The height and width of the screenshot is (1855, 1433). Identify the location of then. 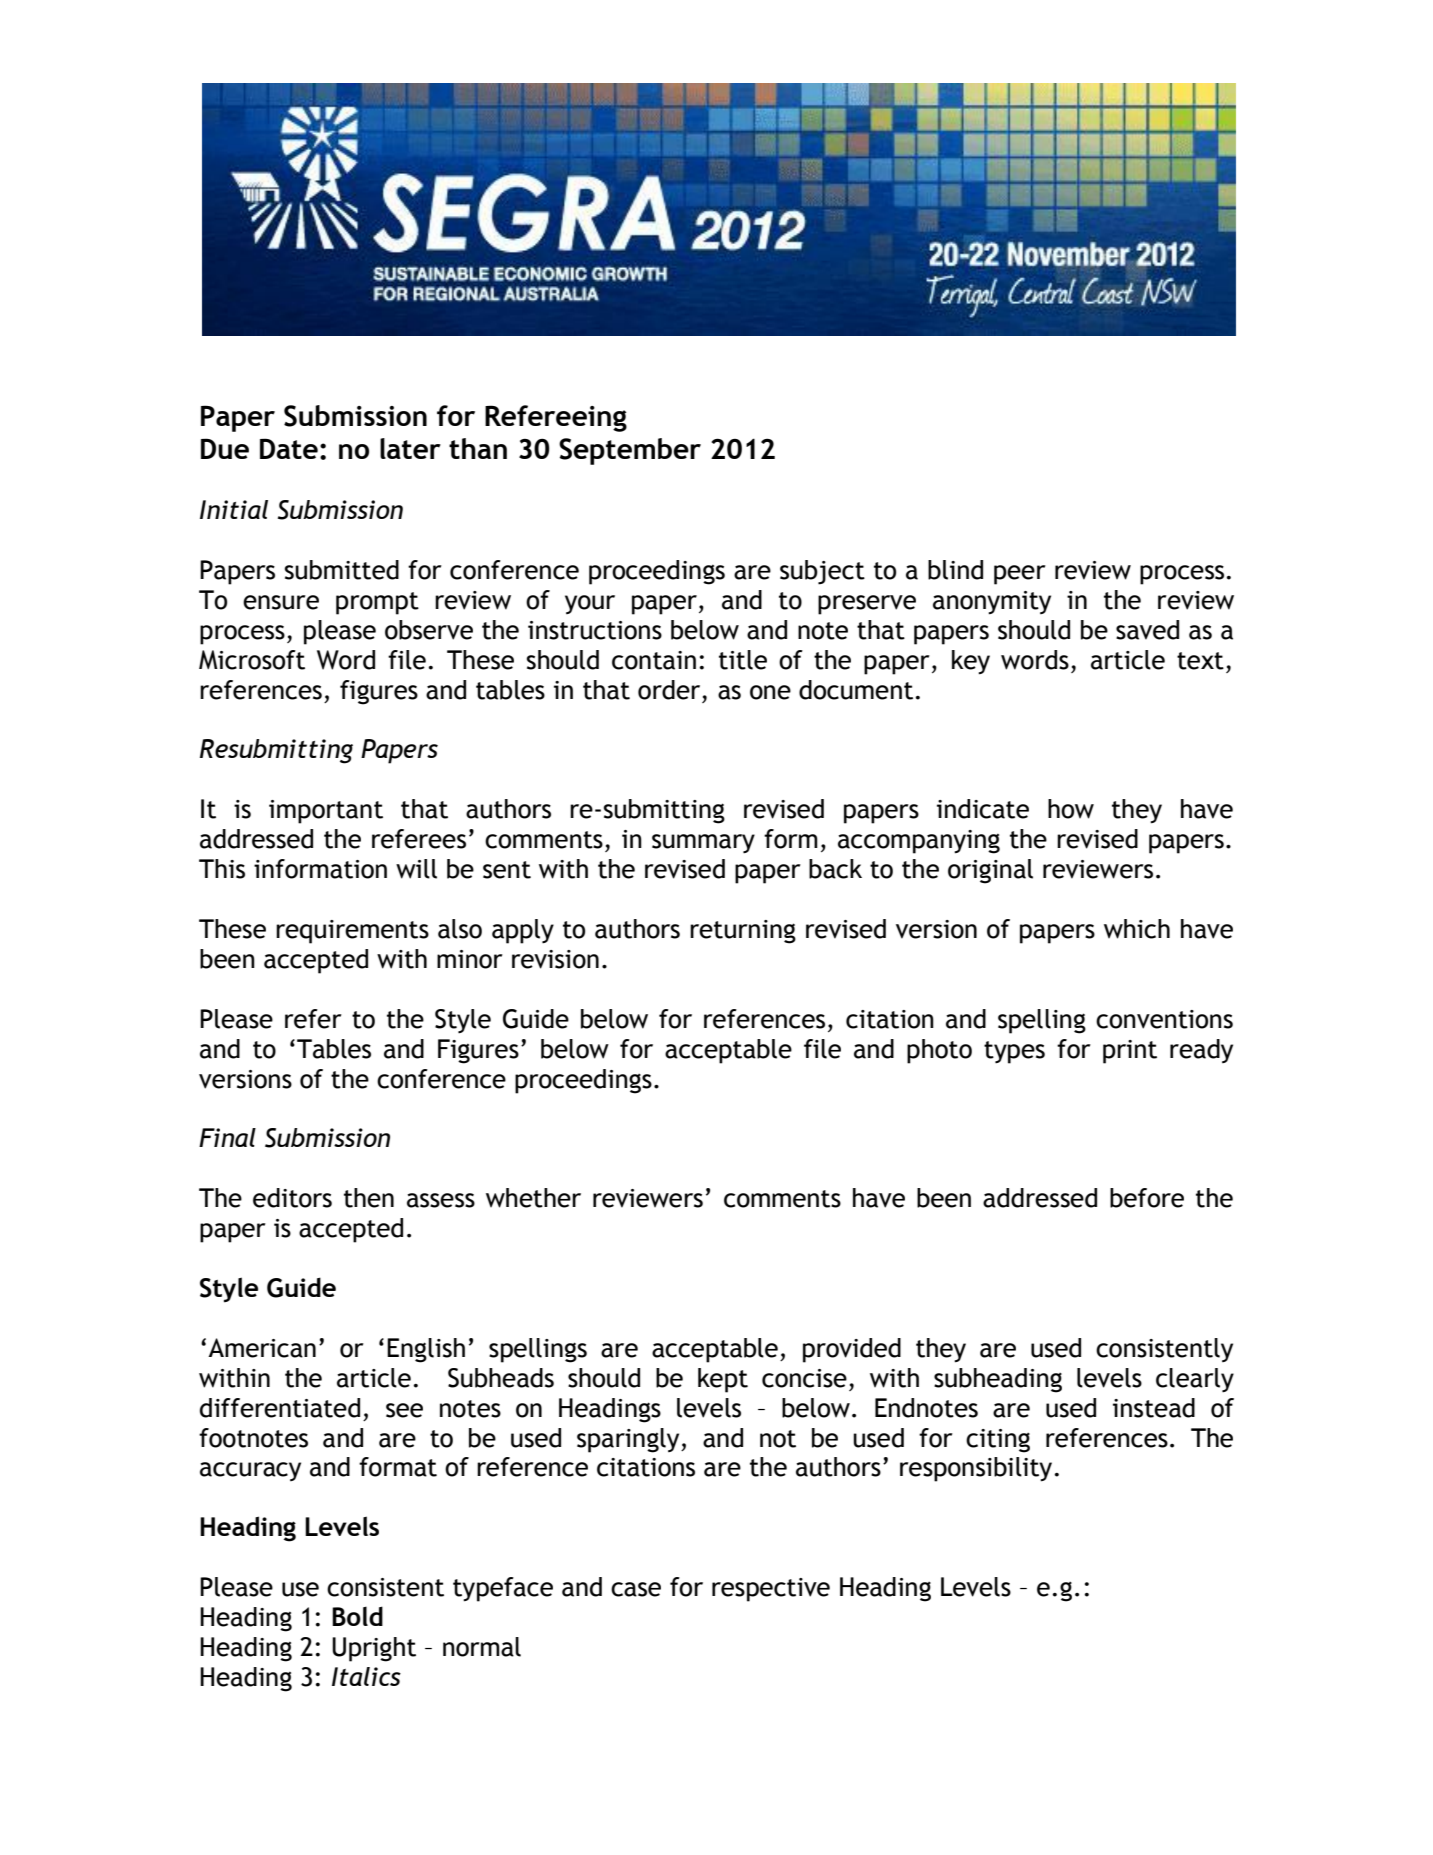
(369, 1198).
